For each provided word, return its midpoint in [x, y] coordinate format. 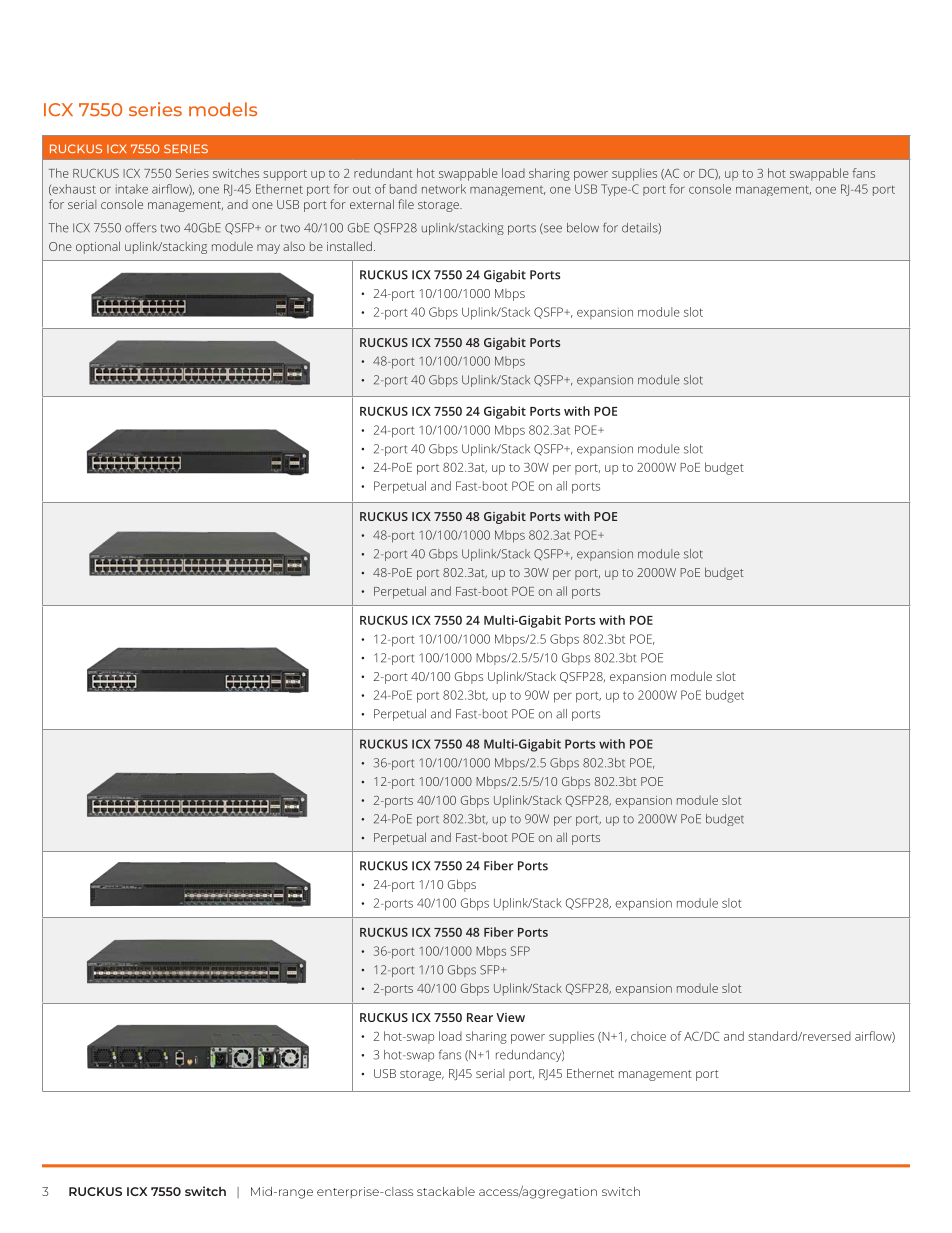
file [406, 204]
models [223, 109]
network [444, 189]
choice [648, 1036]
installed [349, 246]
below [583, 228]
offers [141, 227]
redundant [383, 173]
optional [98, 247]
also [294, 246]
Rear [480, 1017]
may [268, 249]
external [372, 204]
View [510, 1017]
